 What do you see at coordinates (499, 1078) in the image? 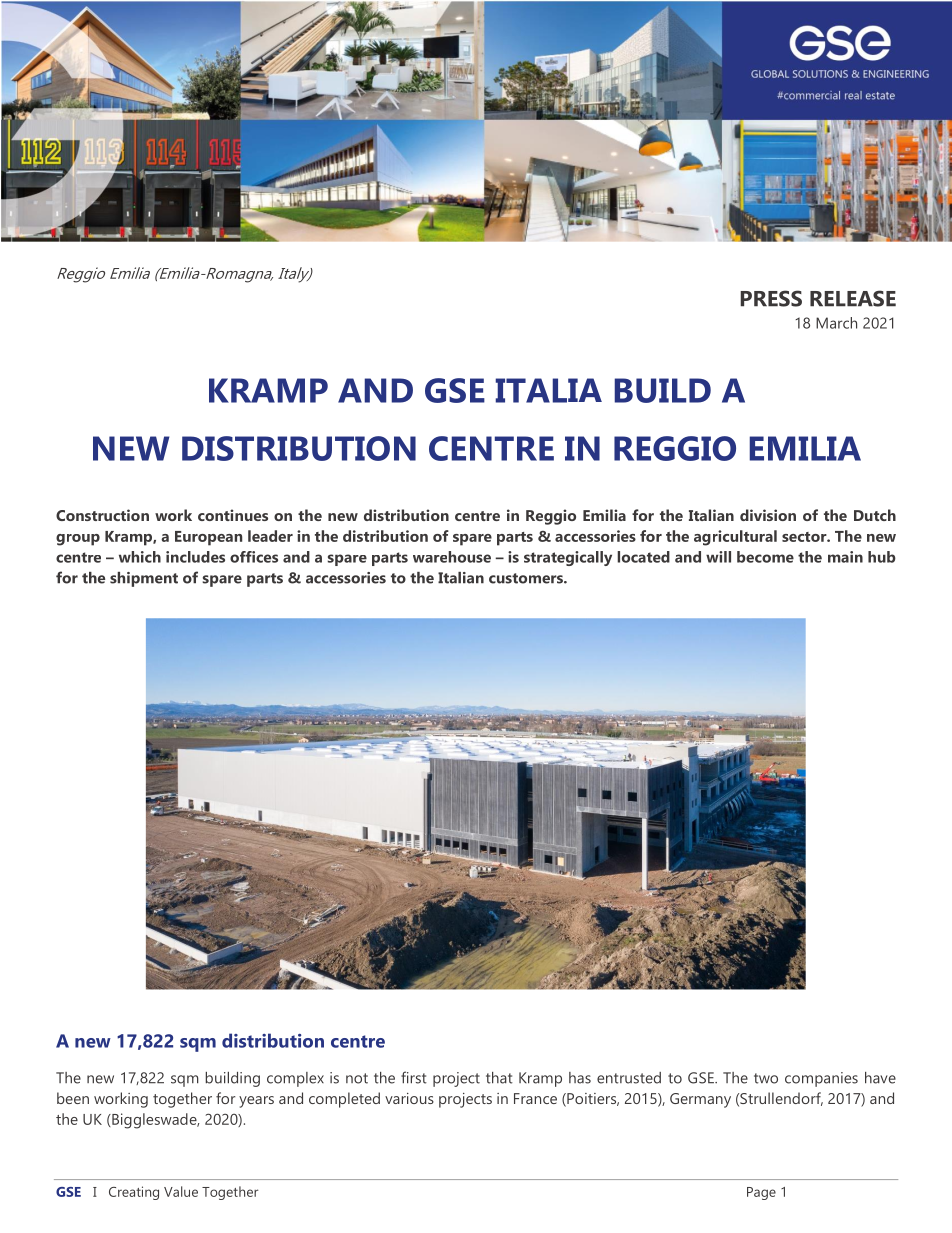
I see `that` at bounding box center [499, 1078].
